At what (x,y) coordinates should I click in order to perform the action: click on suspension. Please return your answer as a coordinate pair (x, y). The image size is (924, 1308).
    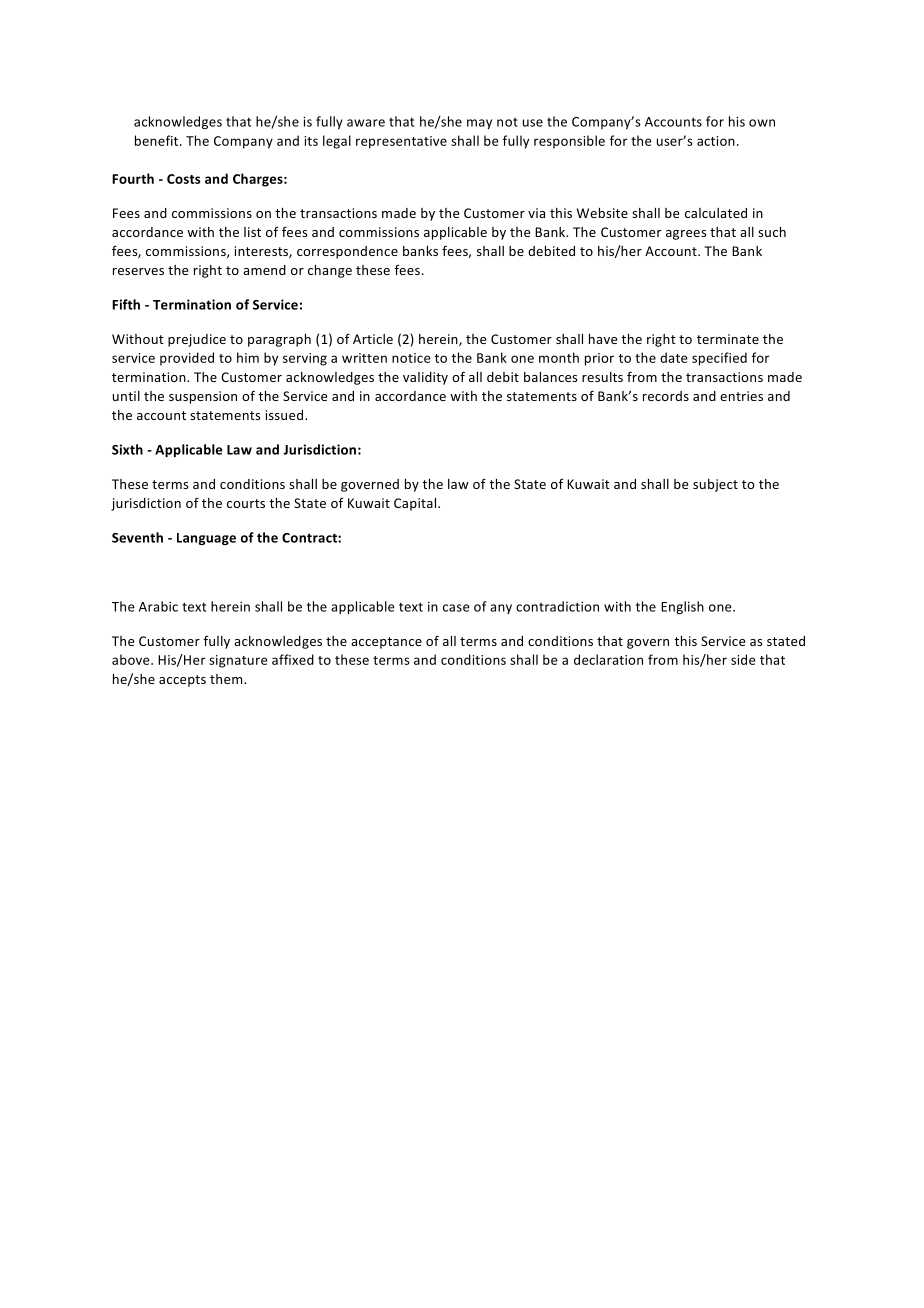
    Looking at the image, I should click on (203, 397).
